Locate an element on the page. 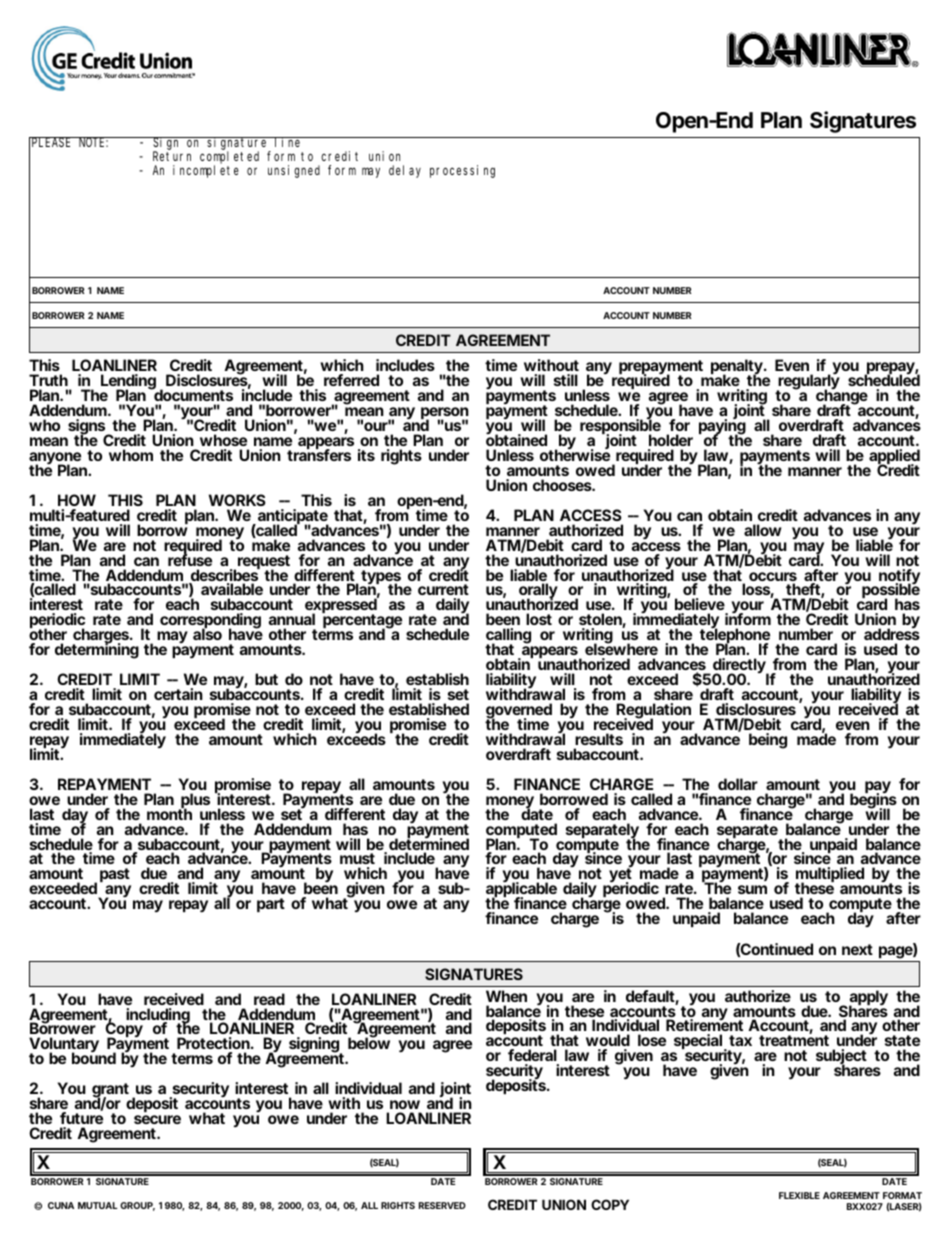  refuse is located at coordinates (190, 559).
